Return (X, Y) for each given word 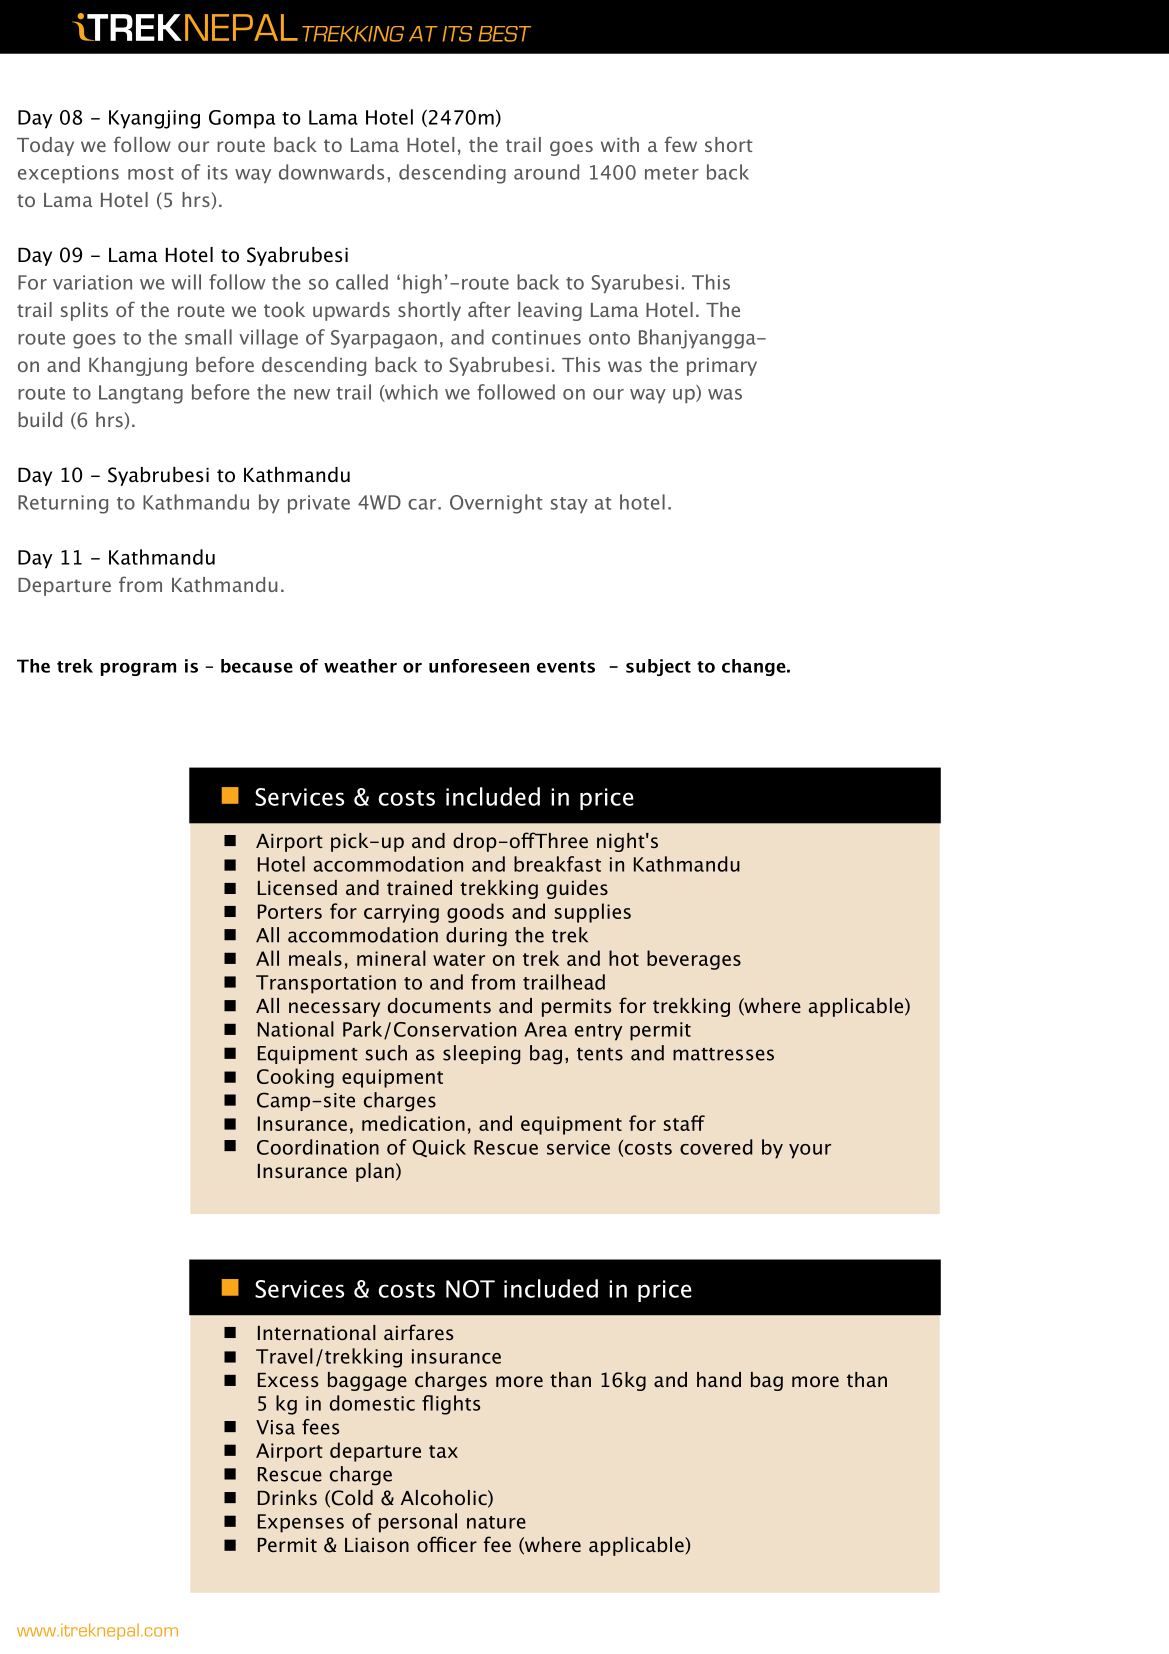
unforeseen (479, 666)
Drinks (287, 1497)
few (681, 144)
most (151, 173)
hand (719, 1379)
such (386, 1053)
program (138, 669)
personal (418, 1523)
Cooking (295, 1078)
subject (658, 667)
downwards (331, 172)
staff (684, 1123)
